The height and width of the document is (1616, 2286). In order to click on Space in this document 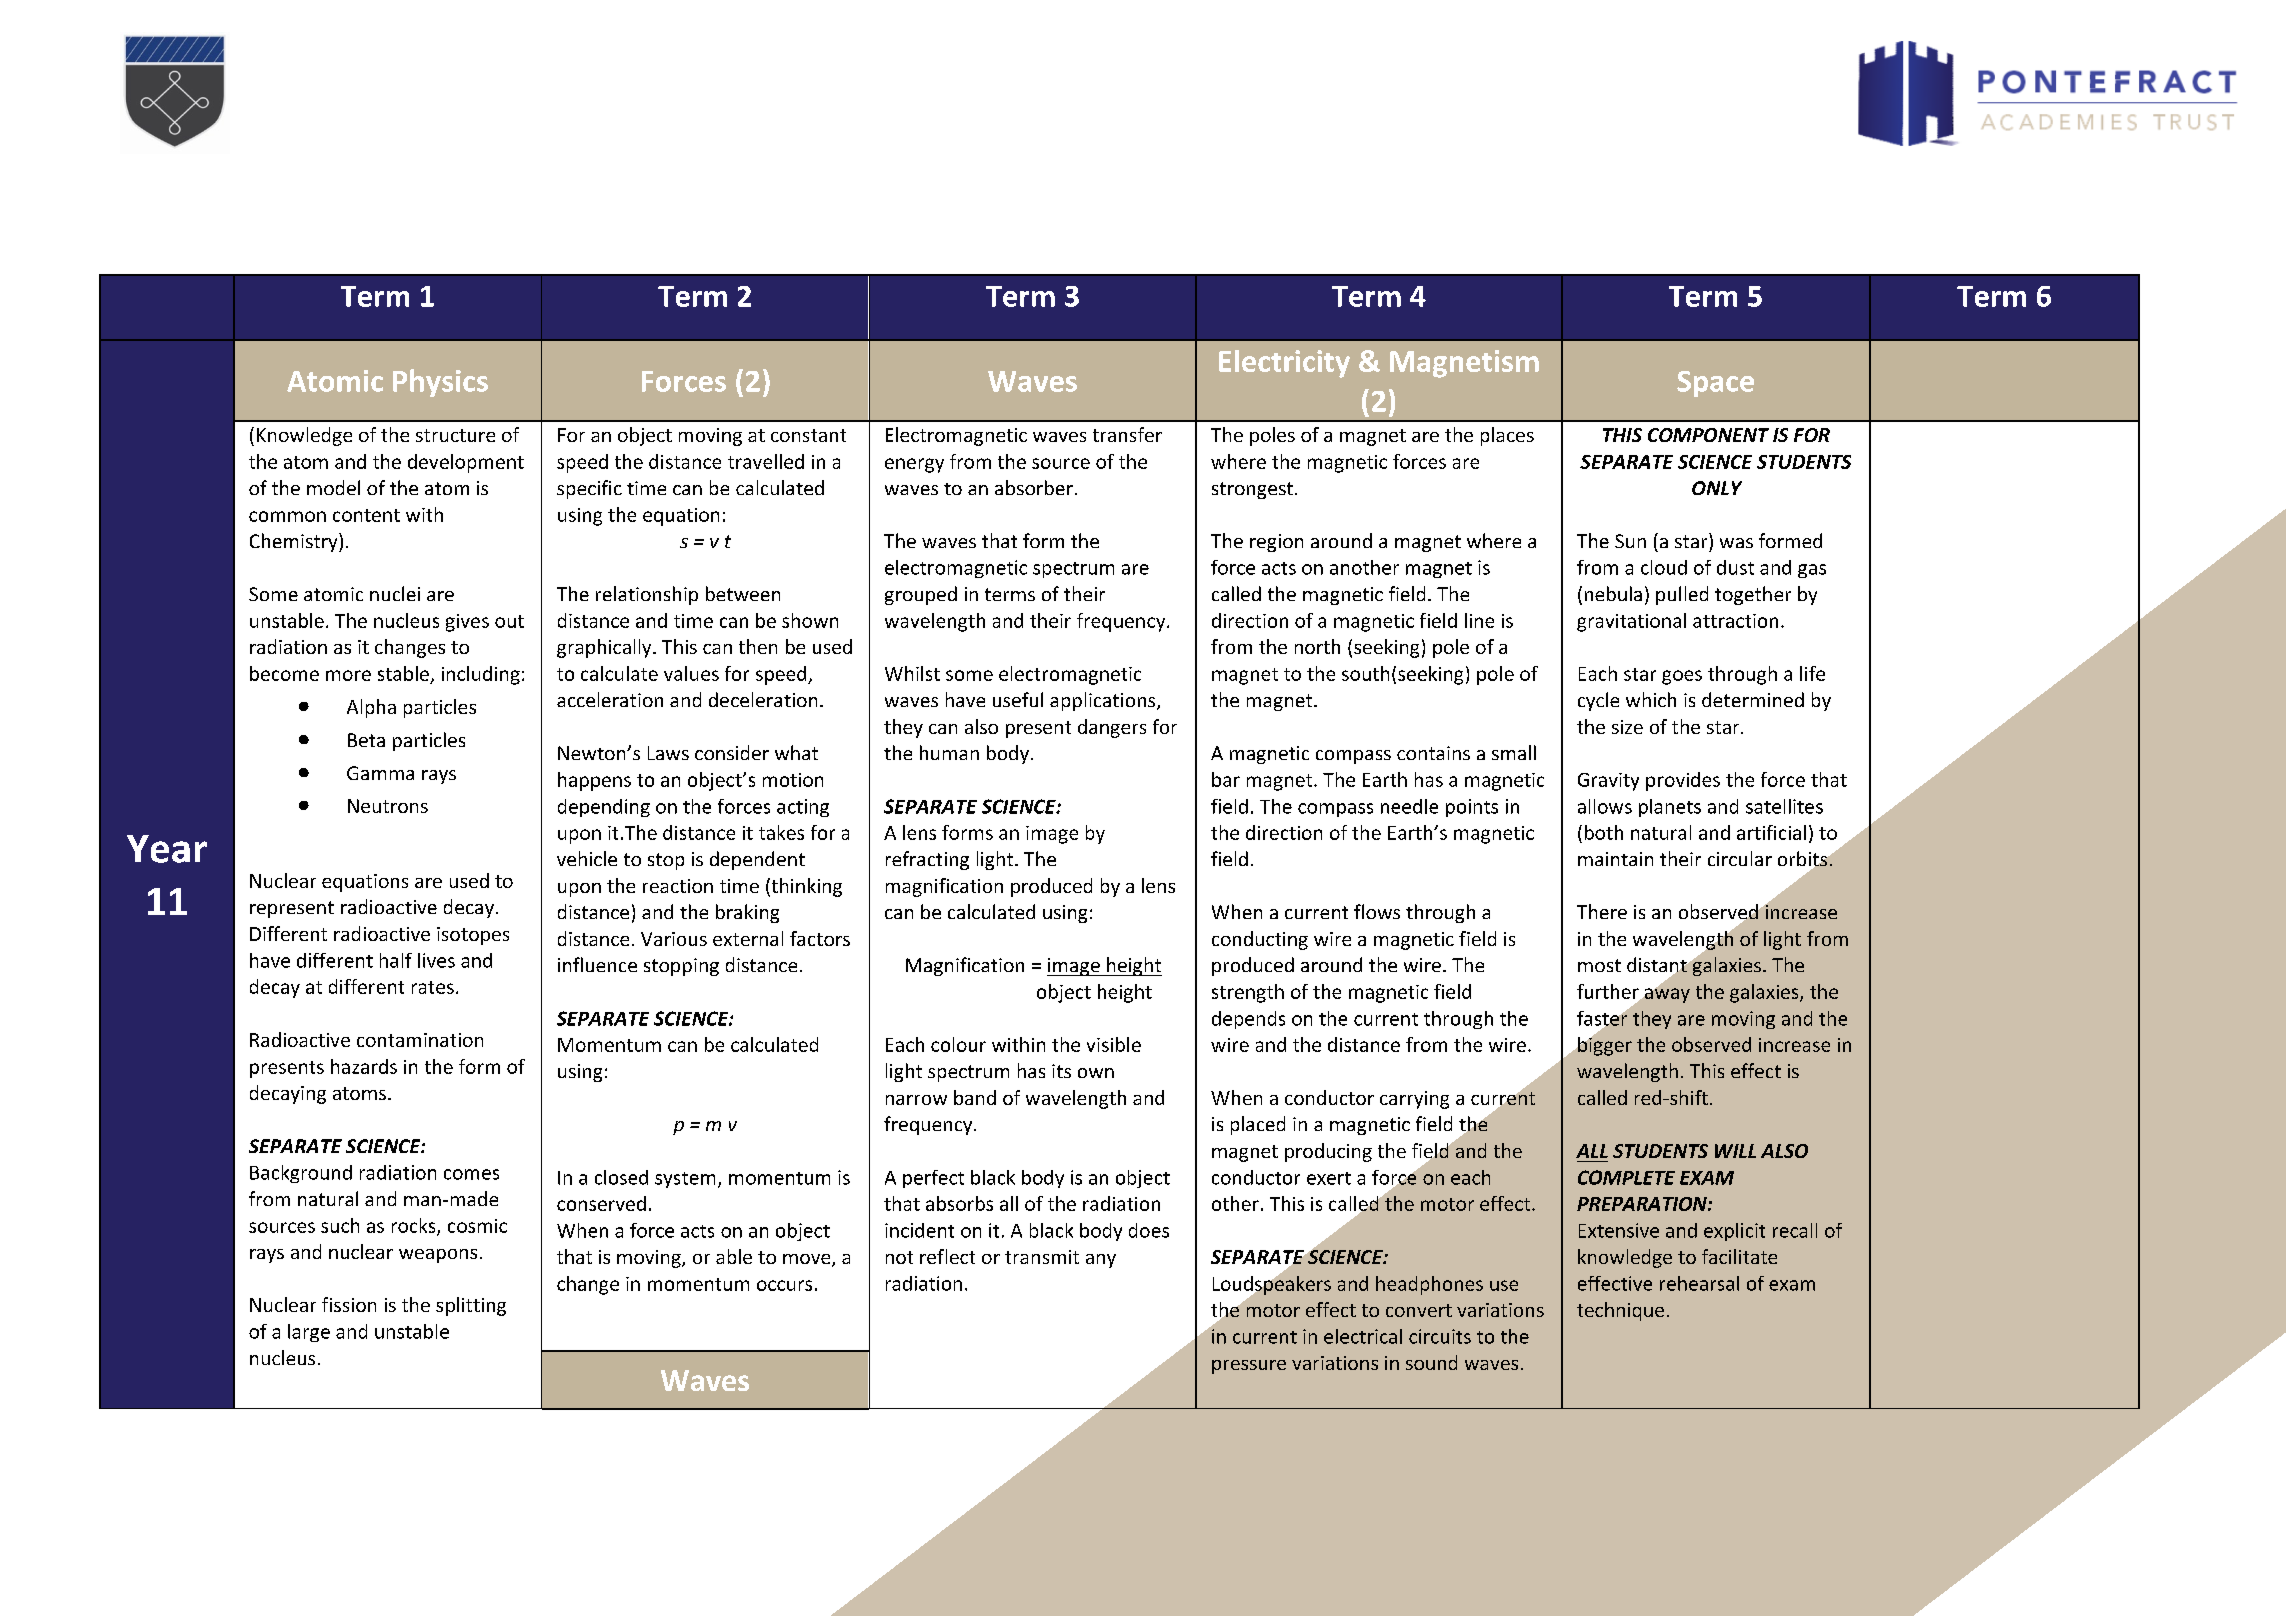, I will do `click(1715, 384)`.
